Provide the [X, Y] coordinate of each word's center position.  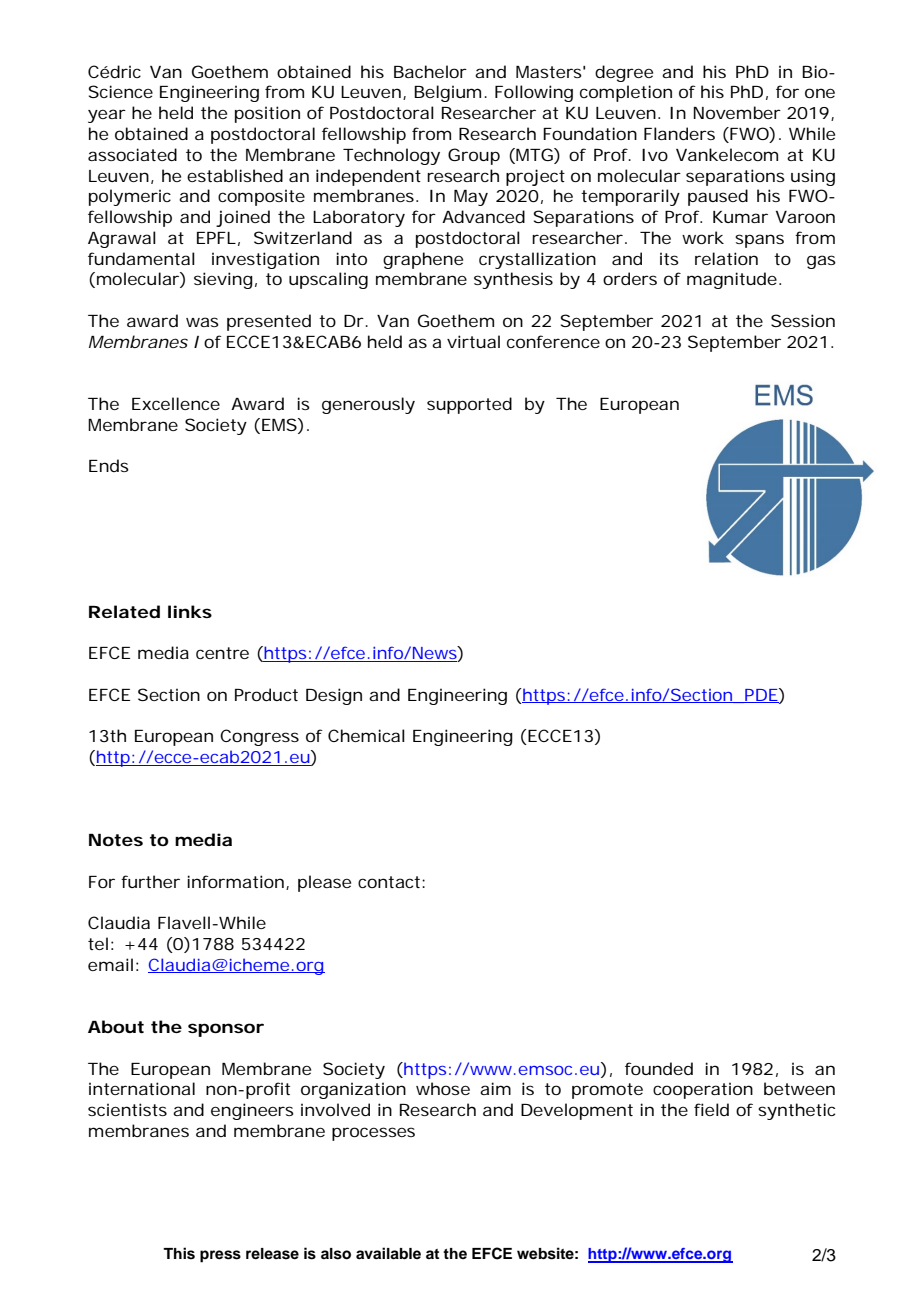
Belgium [447, 93]
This [179, 1253]
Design [334, 696]
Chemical [366, 735]
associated [132, 154]
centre [222, 653]
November [737, 112]
